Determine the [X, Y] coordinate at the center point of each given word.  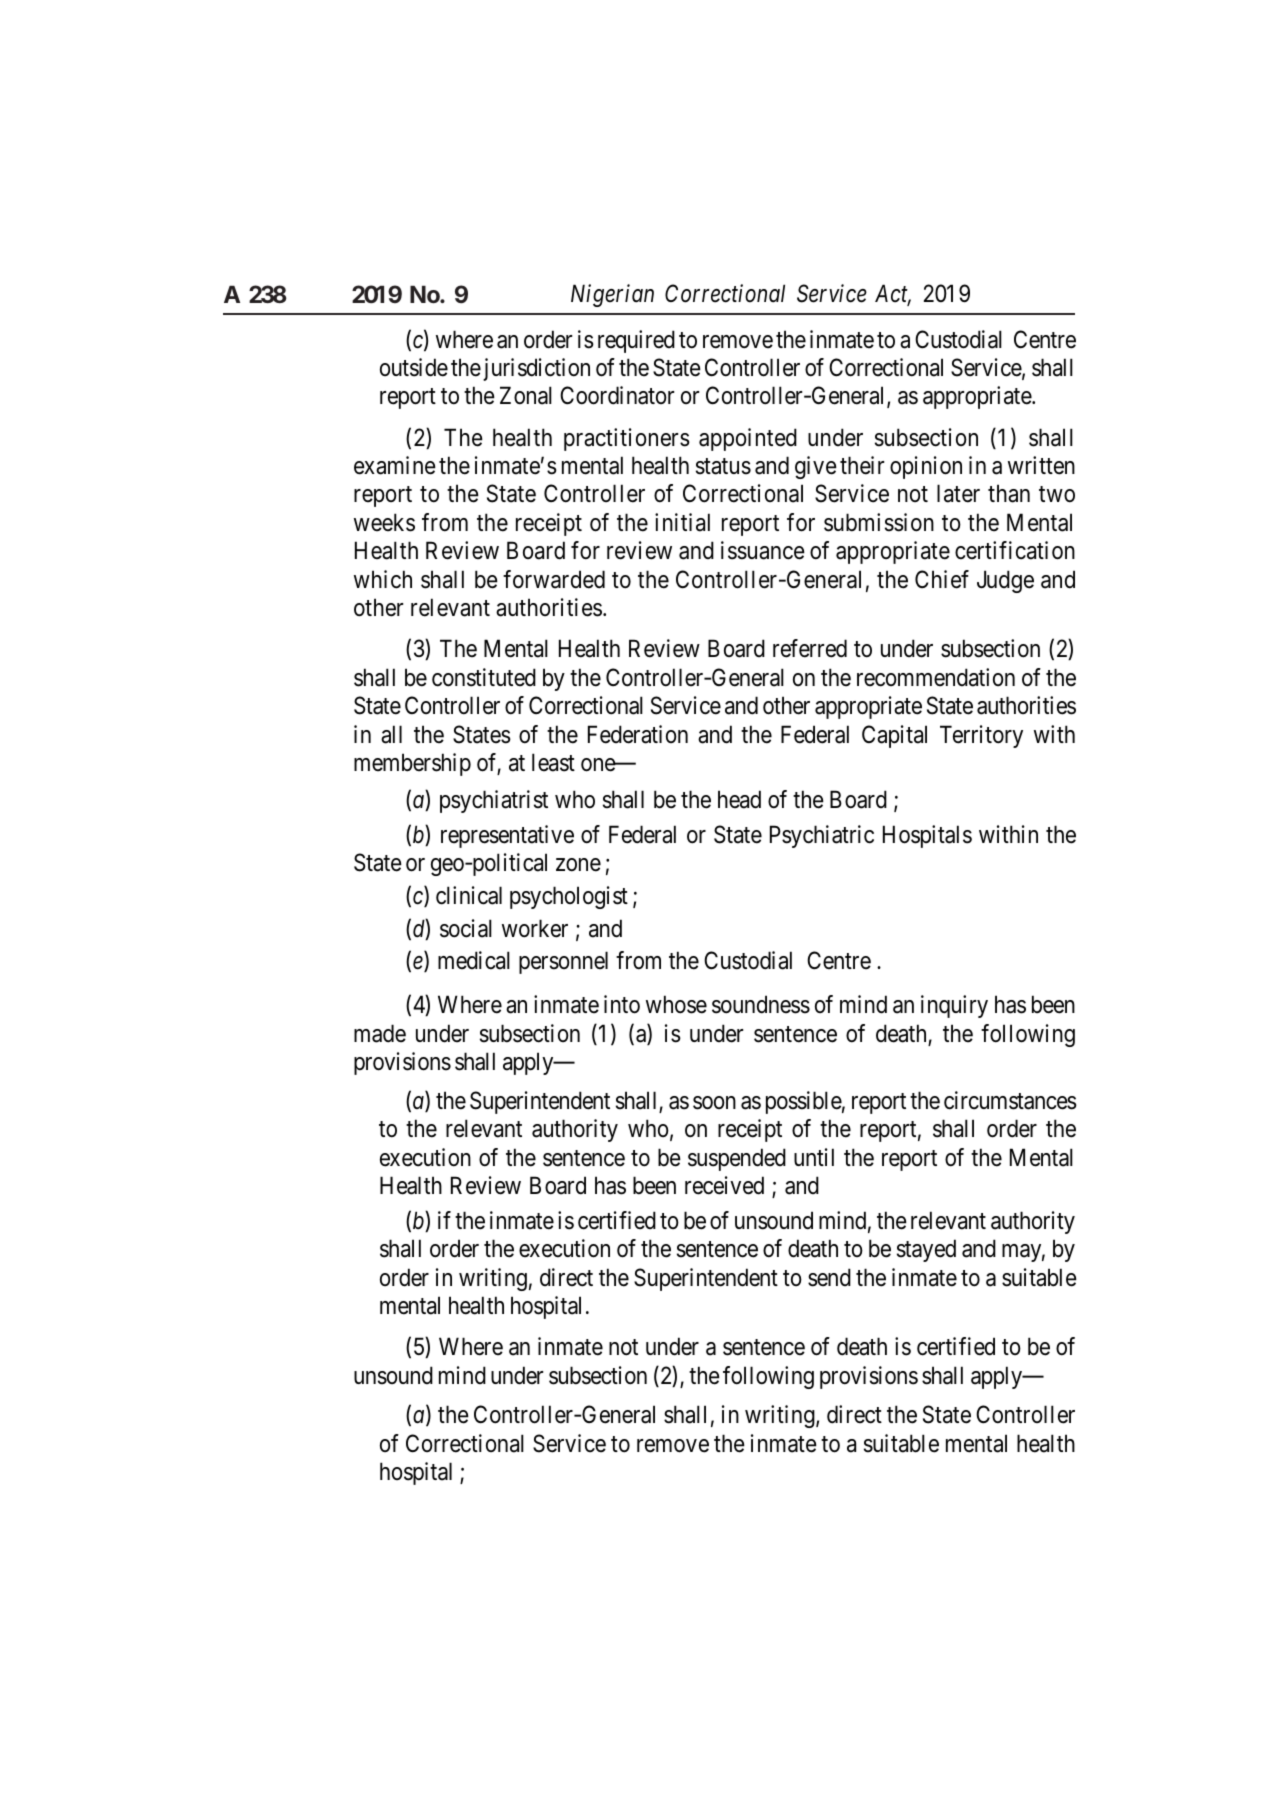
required [636, 341]
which [383, 579]
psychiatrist [494, 801]
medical [474, 960]
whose [676, 1004]
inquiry [954, 1006]
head [739, 799]
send [829, 1277]
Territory [981, 736]
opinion [926, 467]
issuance [763, 550]
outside [414, 367]
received [724, 1185]
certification [1015, 550]
